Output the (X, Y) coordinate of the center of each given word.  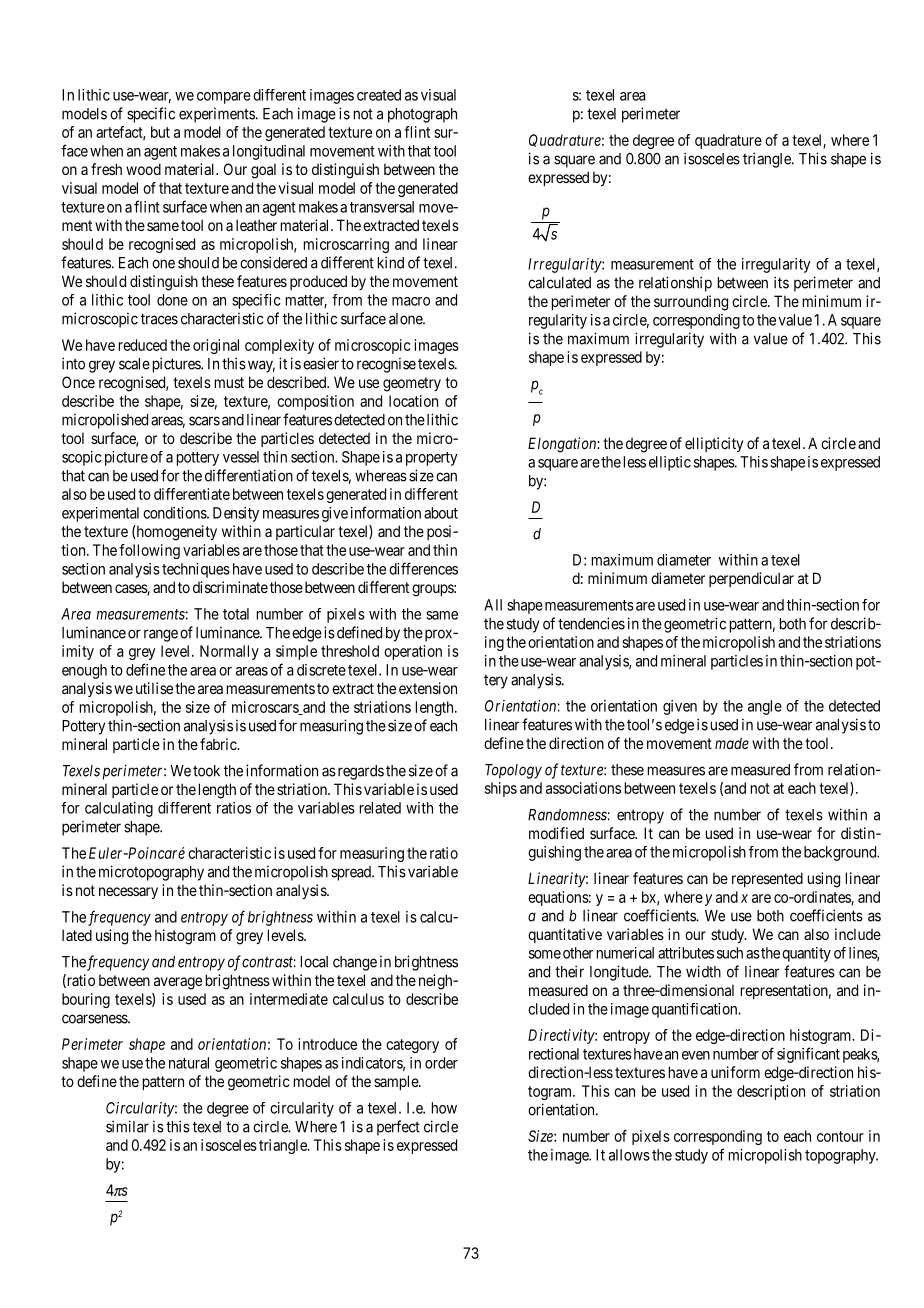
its (781, 282)
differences (423, 568)
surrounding (691, 303)
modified (556, 833)
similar (127, 1126)
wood (143, 169)
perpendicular (751, 579)
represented (767, 879)
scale (134, 364)
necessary (128, 893)
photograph (422, 115)
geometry (412, 384)
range (161, 635)
